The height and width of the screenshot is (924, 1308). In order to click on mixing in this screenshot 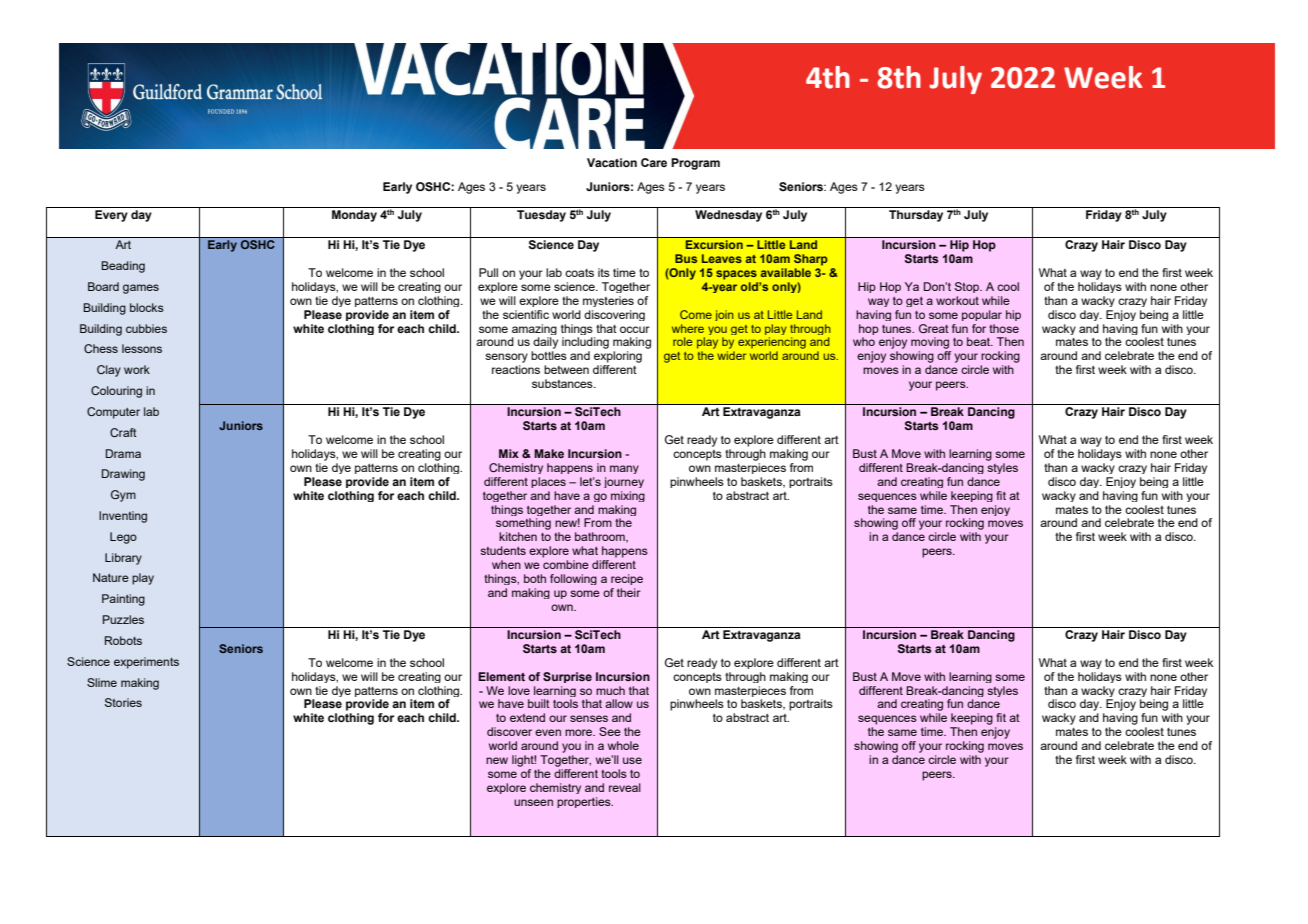, I will do `click(628, 496)`.
